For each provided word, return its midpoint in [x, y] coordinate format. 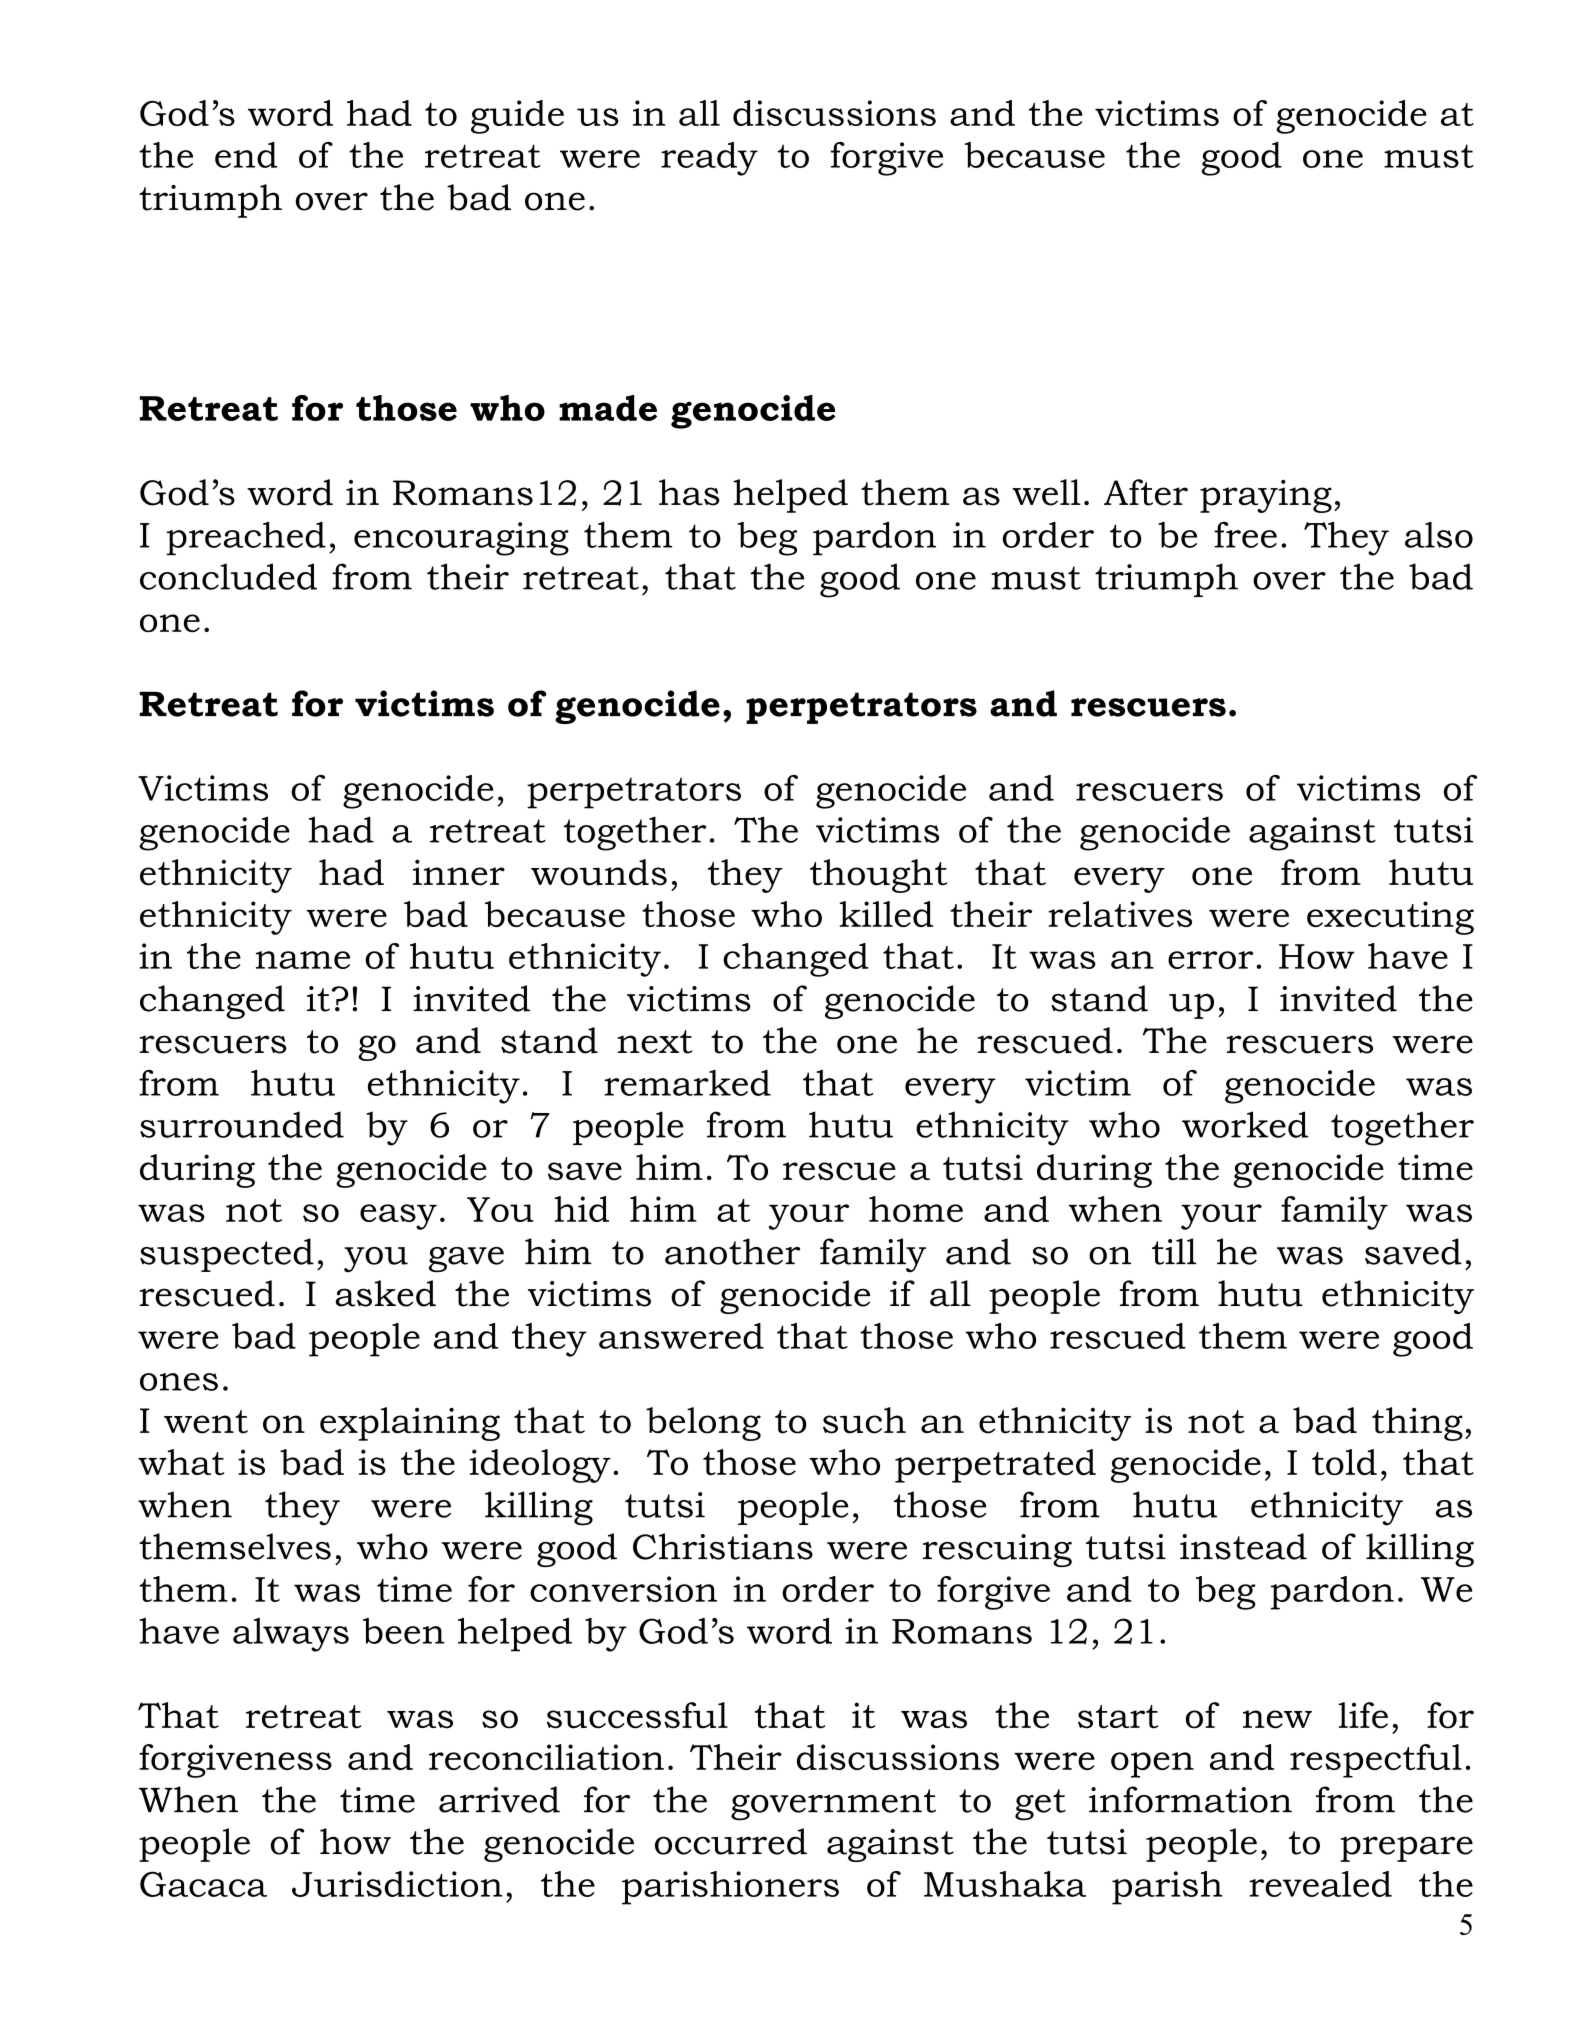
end [246, 155]
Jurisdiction [397, 1884]
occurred [731, 1841]
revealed [1320, 1884]
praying [1266, 496]
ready [709, 159]
